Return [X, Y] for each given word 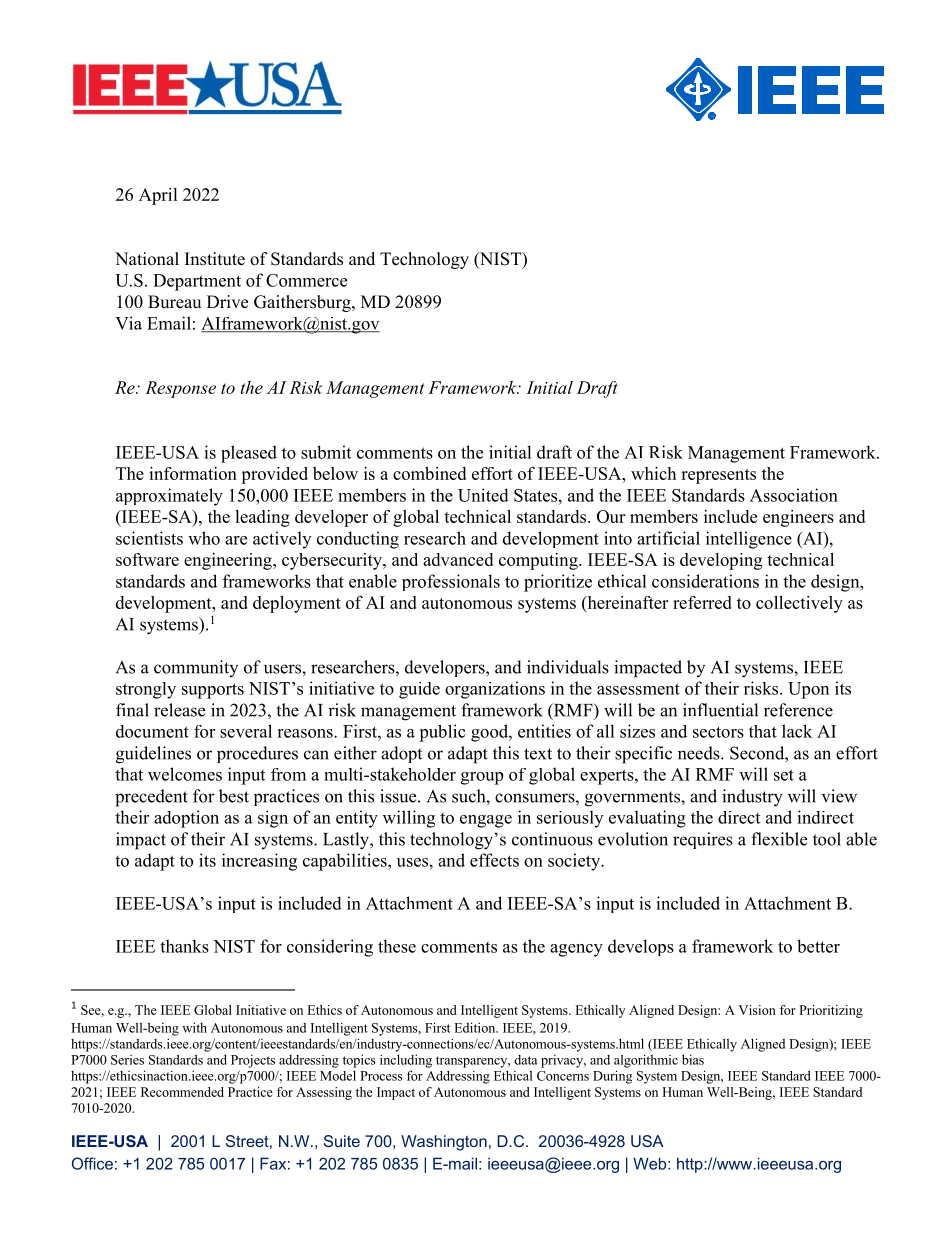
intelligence [749, 540]
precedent [151, 798]
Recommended [182, 1092]
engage [486, 821]
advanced [458, 559]
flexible [779, 839]
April [158, 196]
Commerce [306, 280]
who [204, 538]
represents [718, 476]
